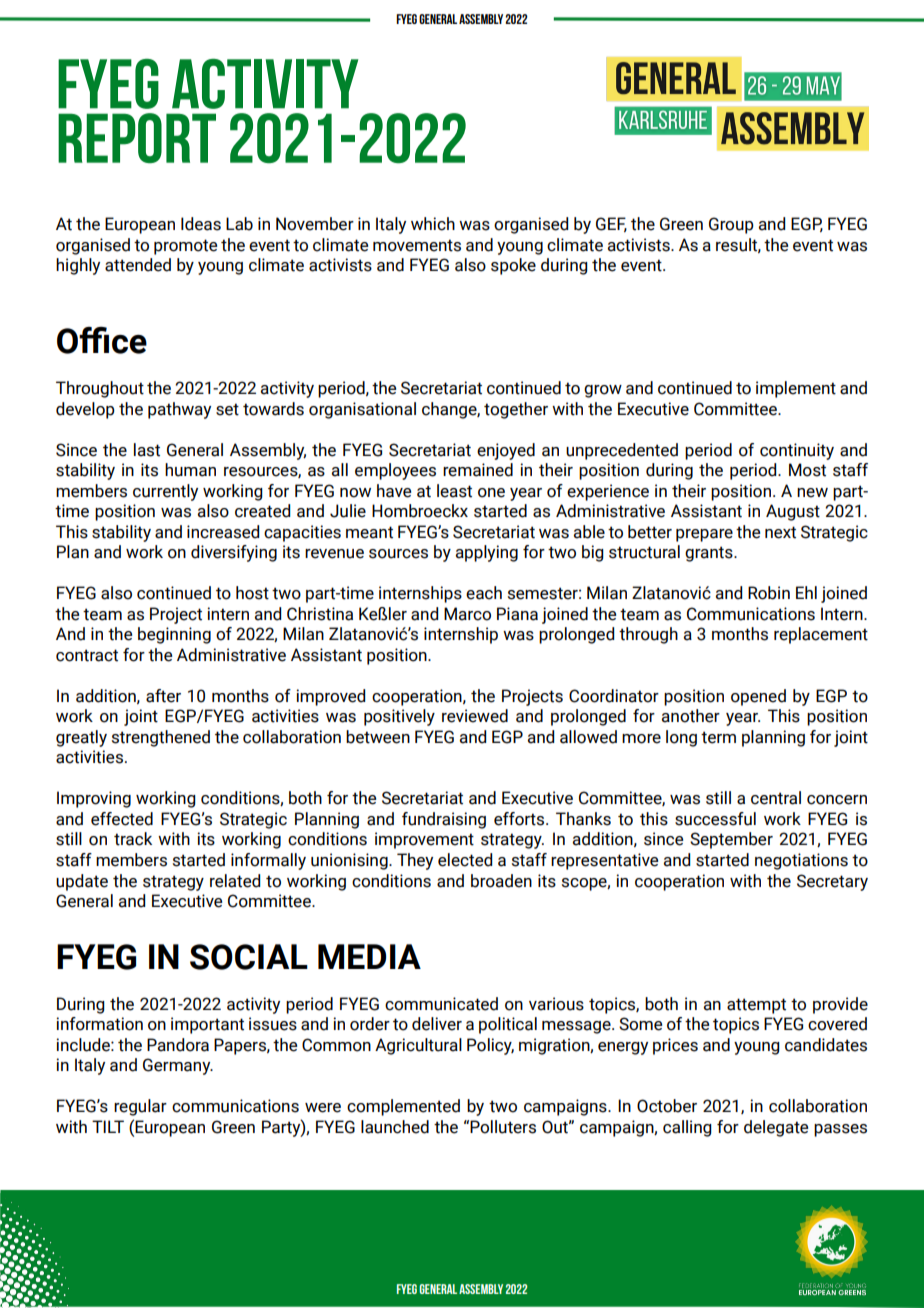 The image size is (924, 1308). Describe the element at coordinates (433, 224) in the image. I see `which` at that location.
